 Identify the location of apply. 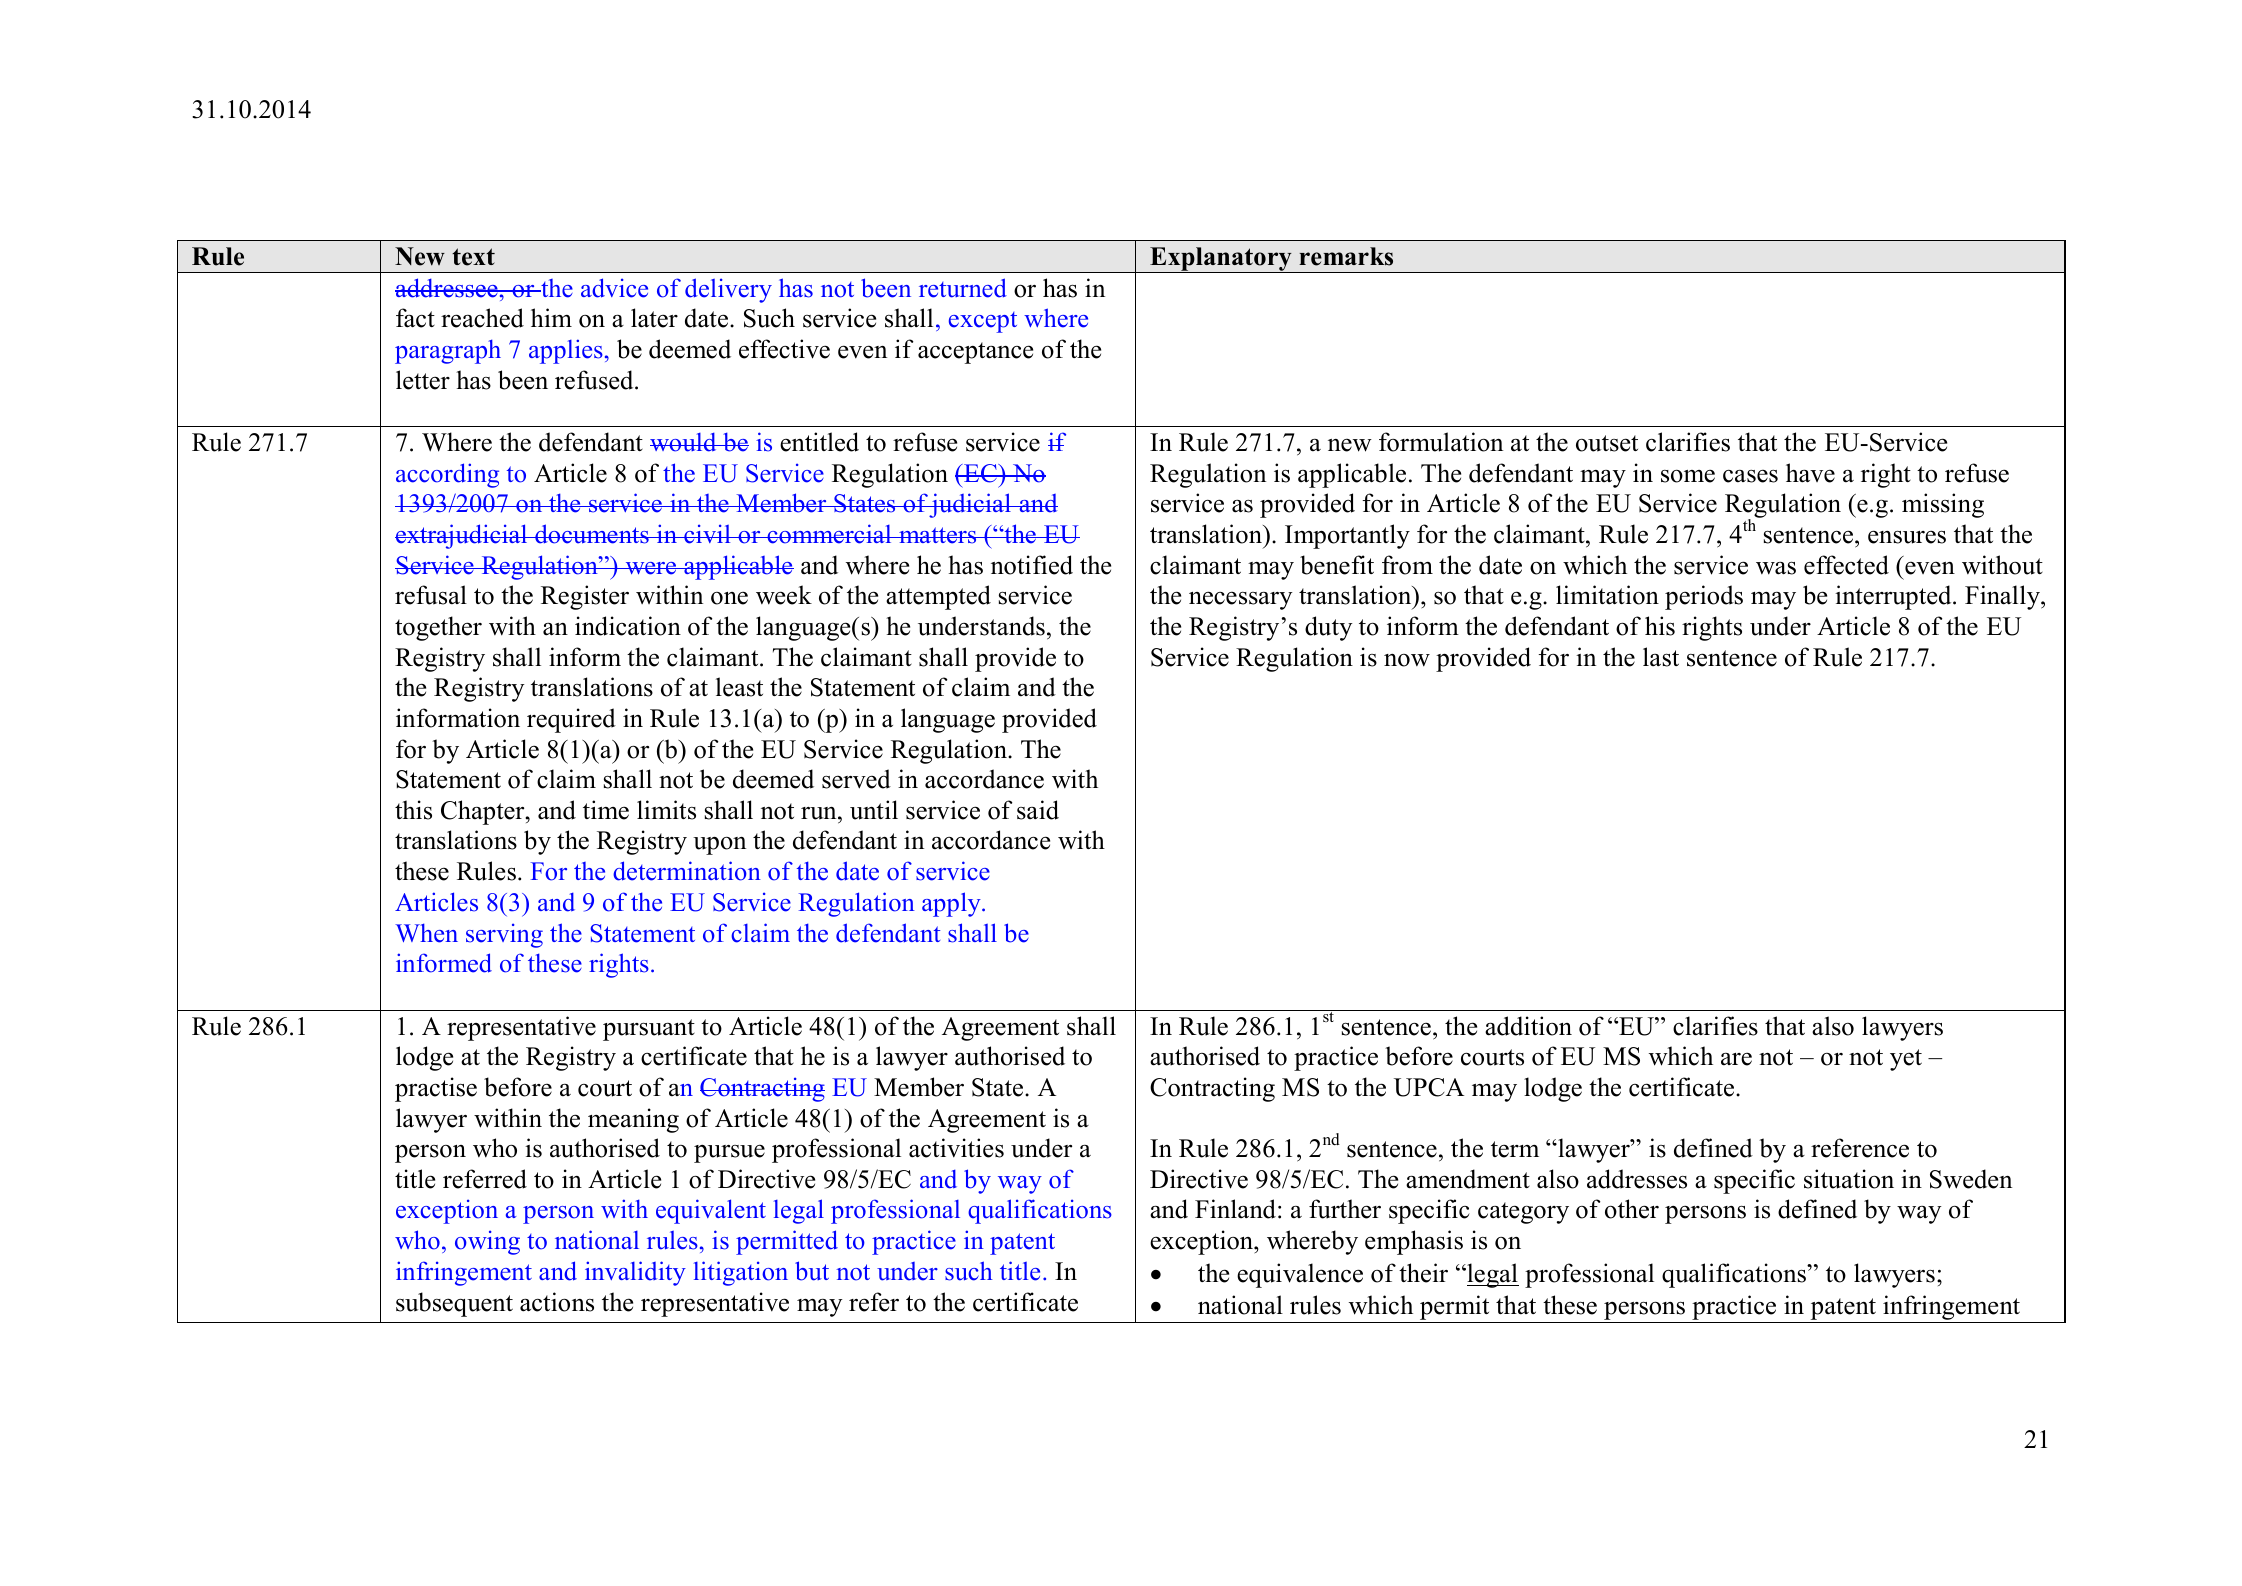
(952, 904).
